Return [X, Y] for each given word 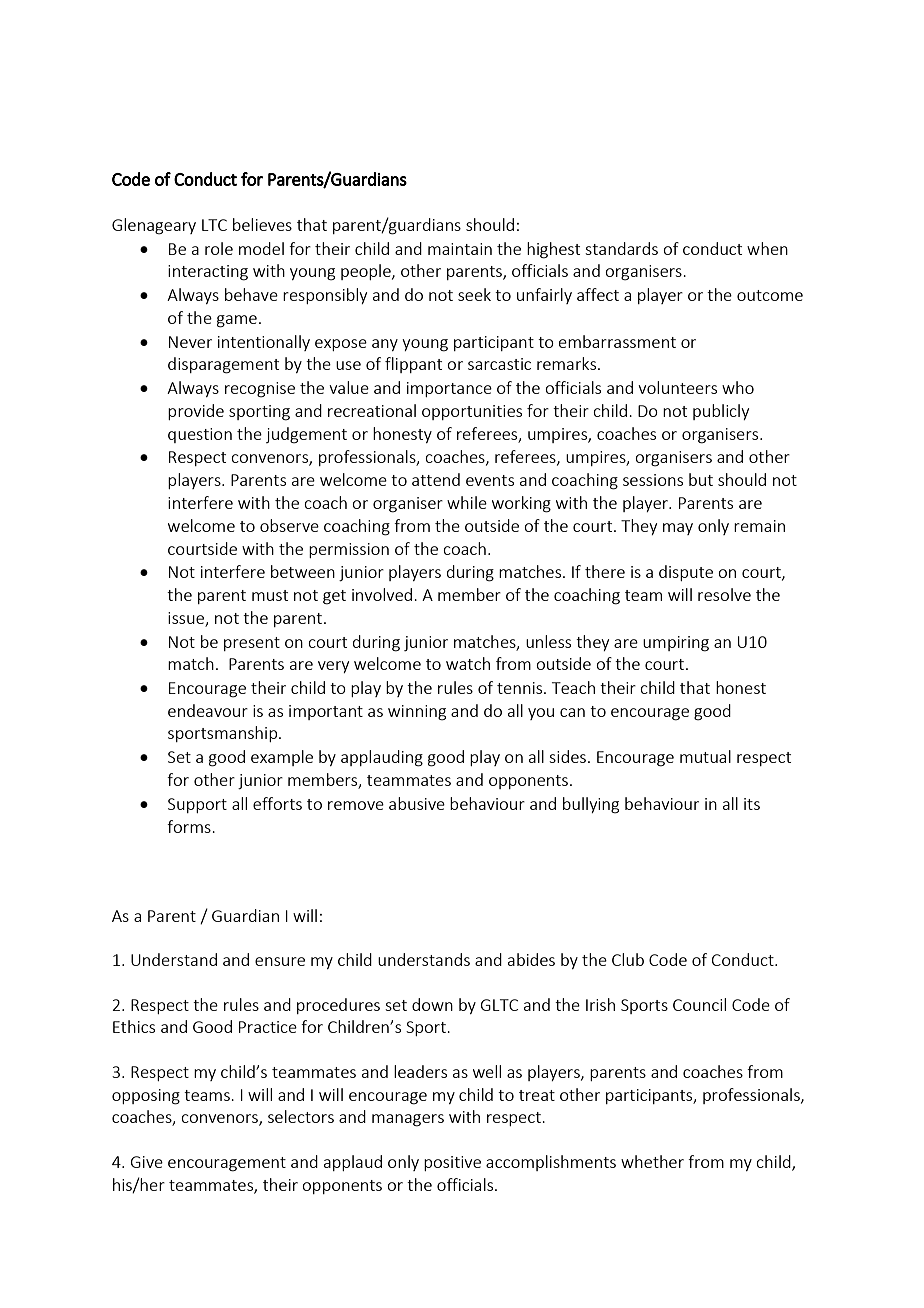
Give [147, 1162]
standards [621, 248]
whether [652, 1161]
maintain [460, 249]
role [219, 248]
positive [452, 1163]
